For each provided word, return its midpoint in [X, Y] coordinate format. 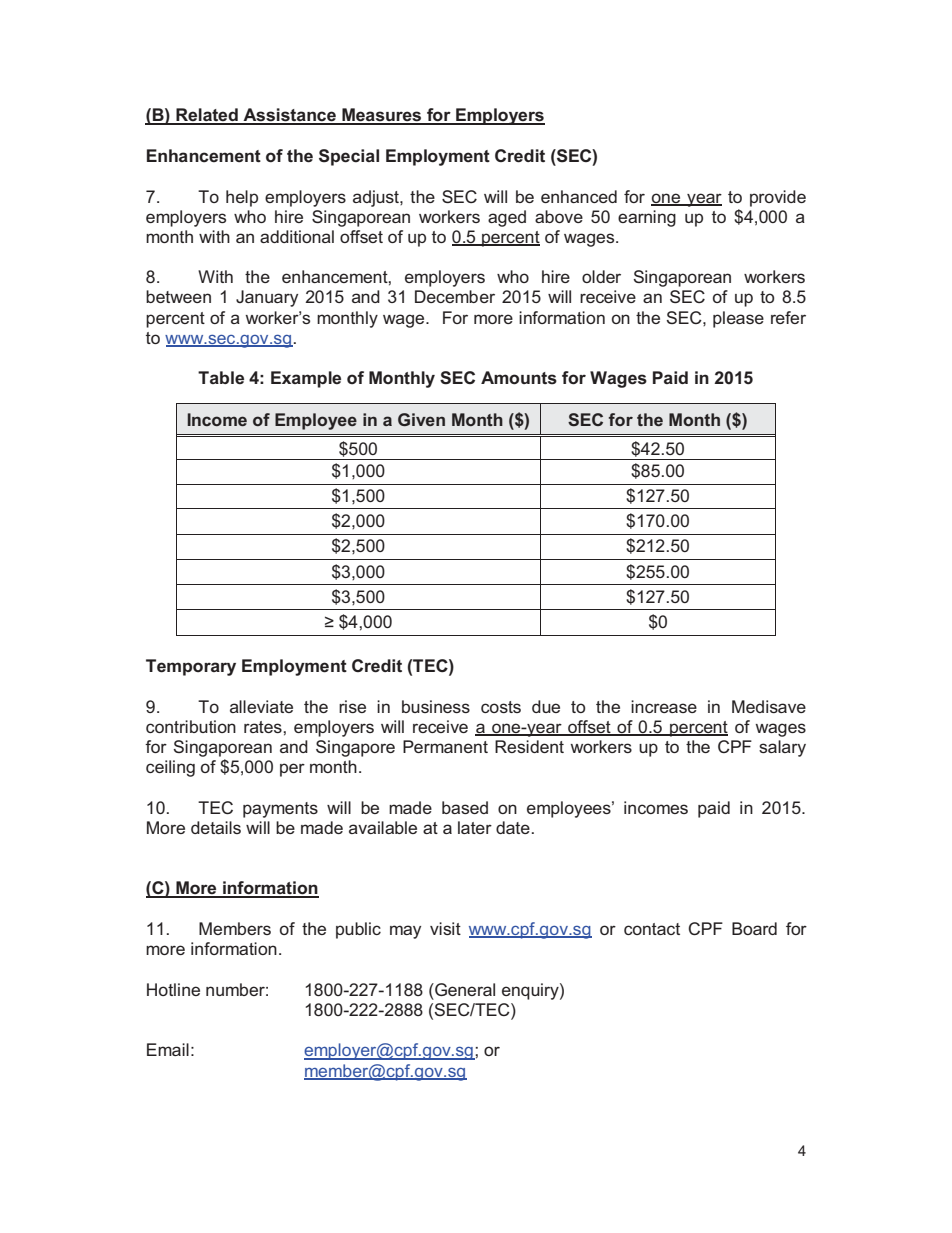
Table [221, 377]
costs [501, 707]
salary [782, 748]
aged [507, 218]
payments [280, 810]
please [738, 319]
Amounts [519, 378]
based [465, 807]
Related [207, 116]
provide [778, 198]
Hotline [173, 989]
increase [664, 706]
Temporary [191, 667]
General [464, 989]
